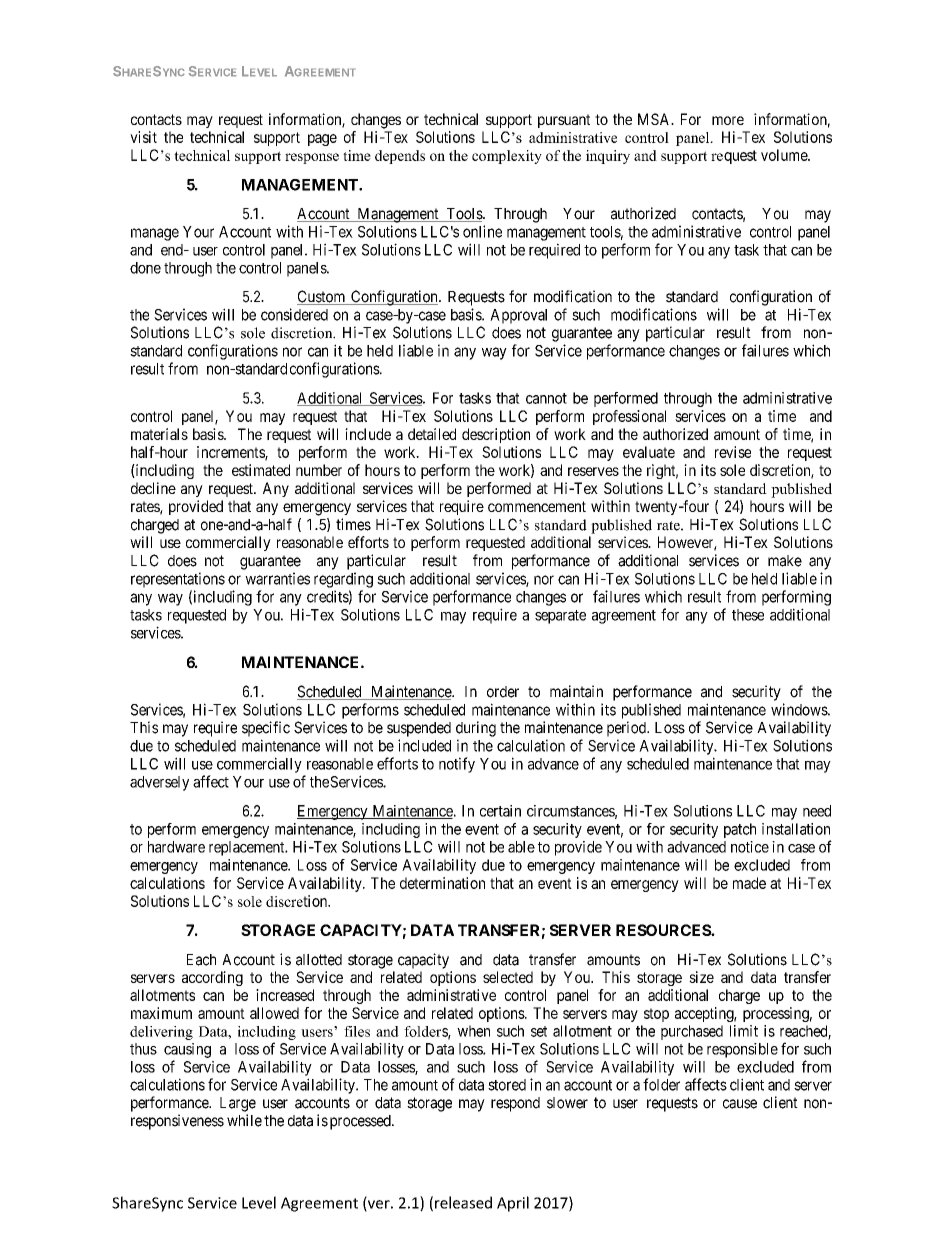 This screenshot has width=952, height=1233. I want to click on Large, so click(238, 1104).
